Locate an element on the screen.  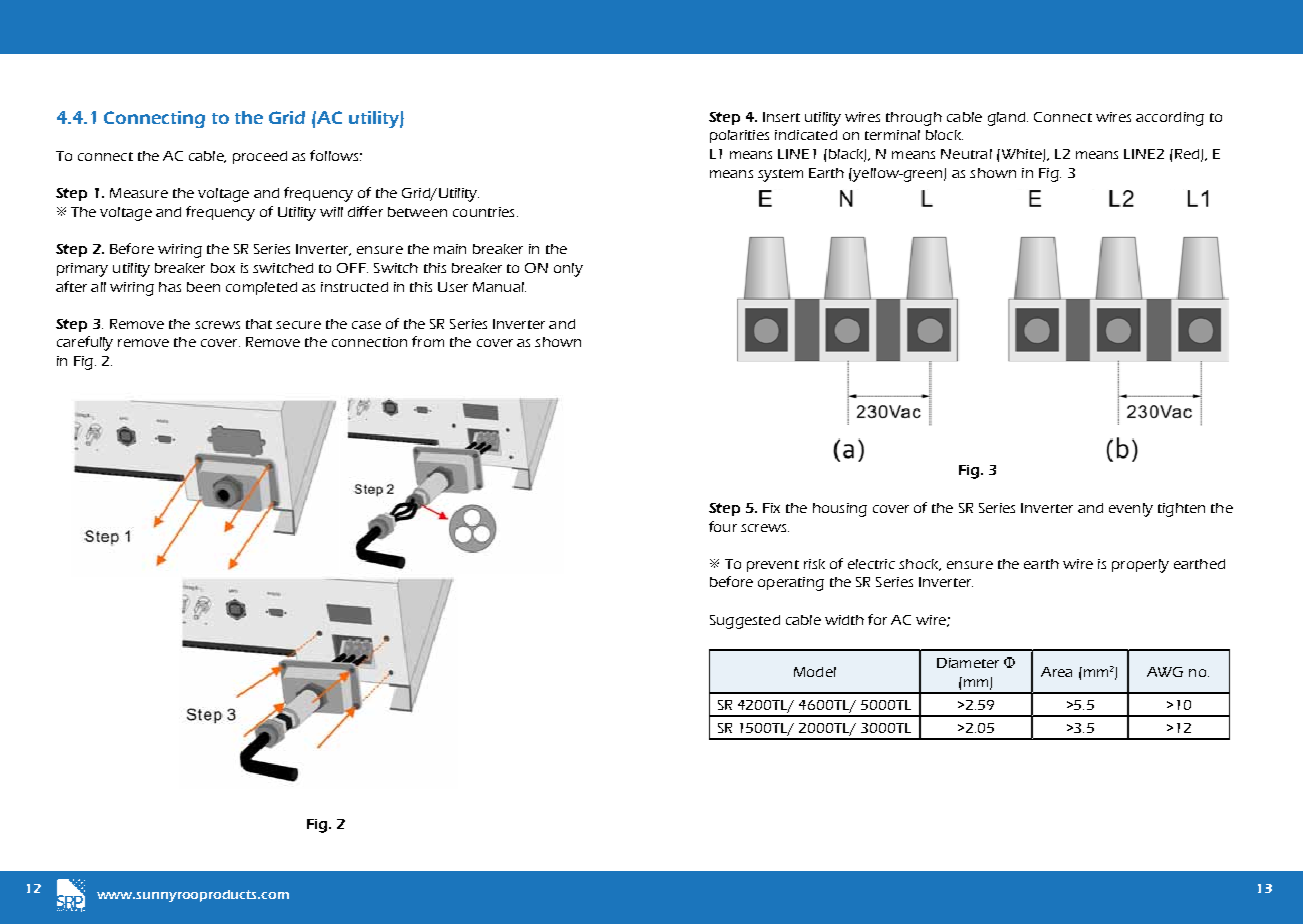
gland is located at coordinates (1008, 119).
